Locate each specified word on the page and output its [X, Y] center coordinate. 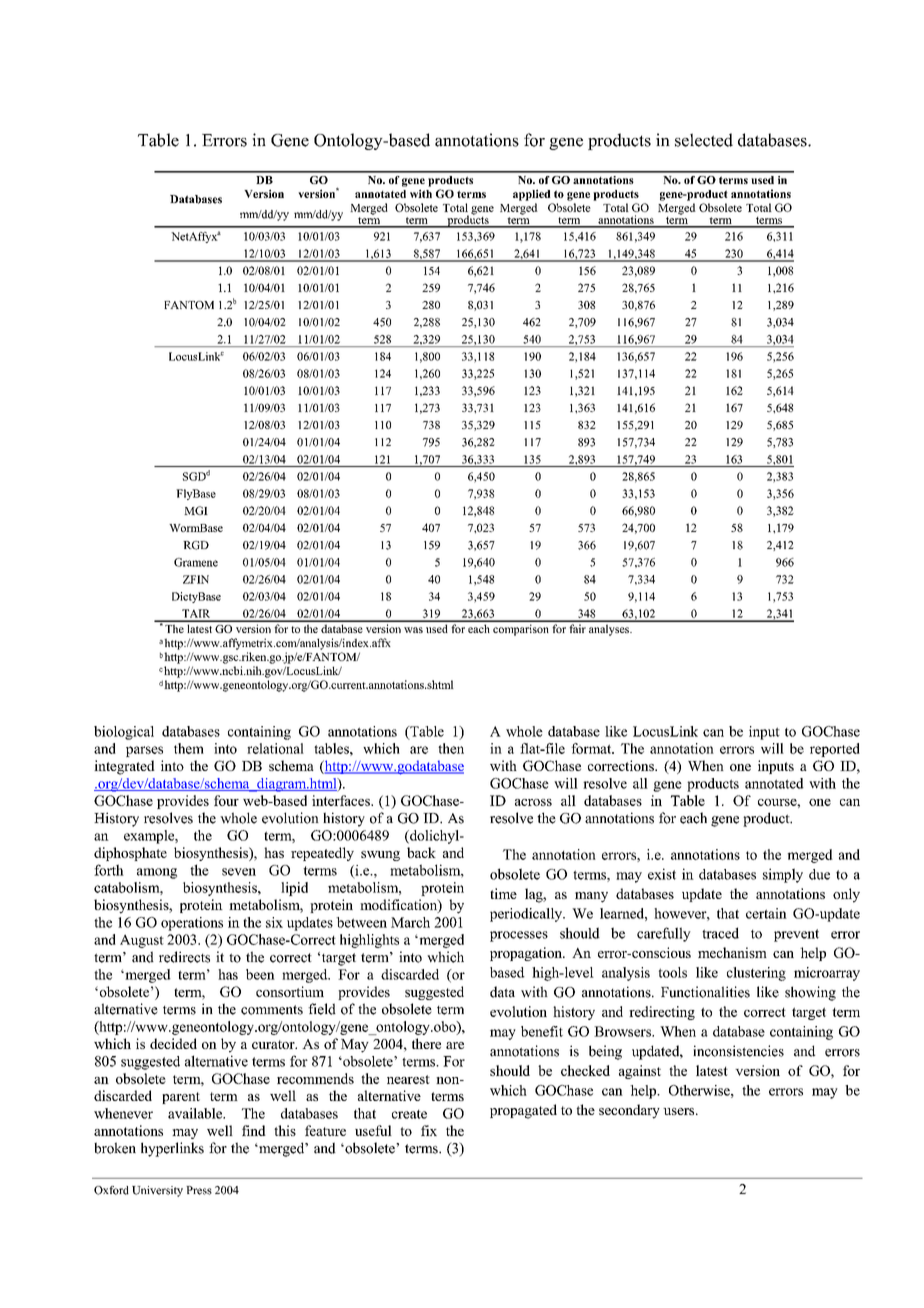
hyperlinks [172, 1149]
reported [835, 750]
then [451, 748]
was [413, 630]
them [189, 748]
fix [429, 1130]
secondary [629, 1111]
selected [704, 140]
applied [531, 195]
